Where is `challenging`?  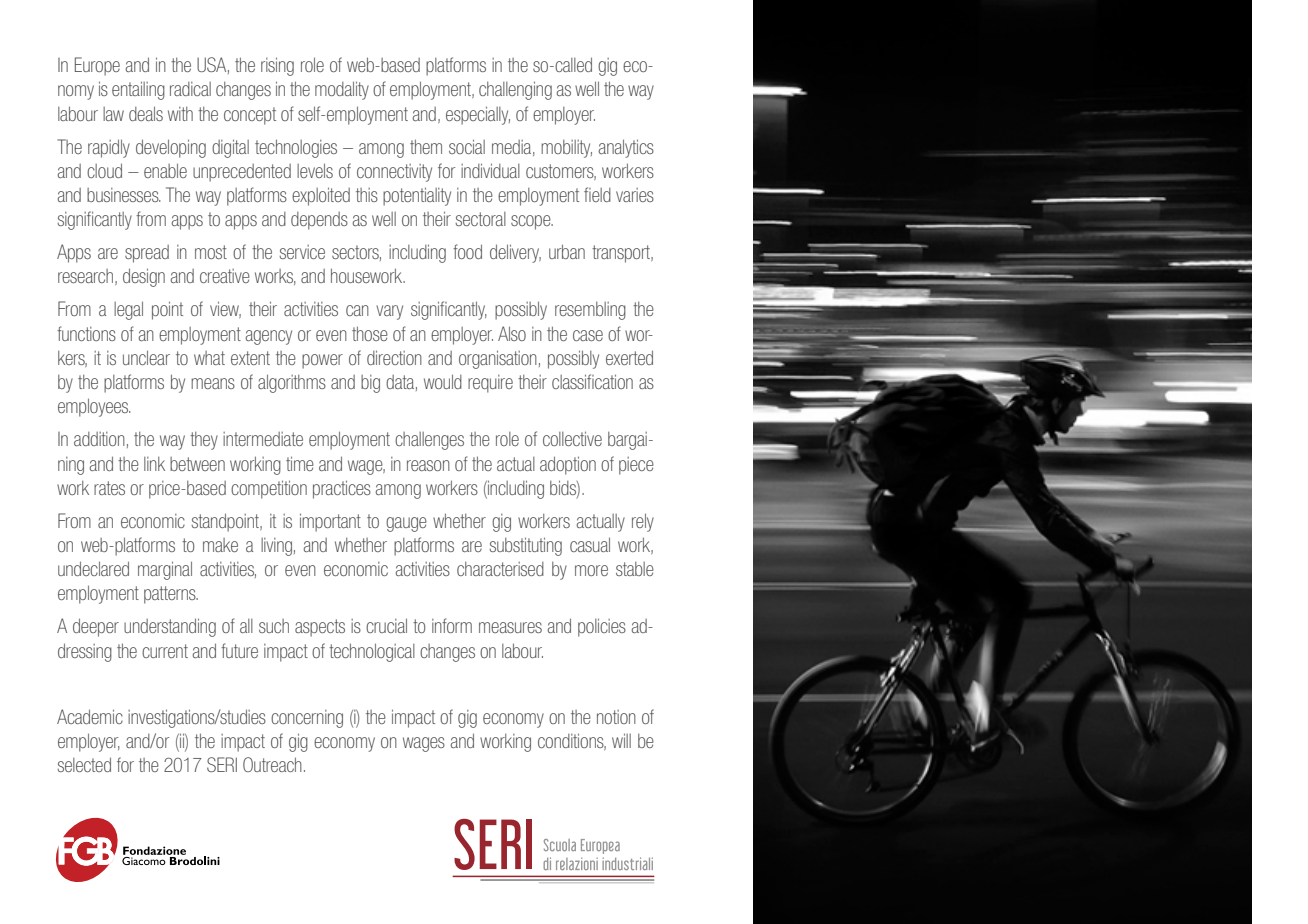 challenging is located at coordinates (515, 90).
